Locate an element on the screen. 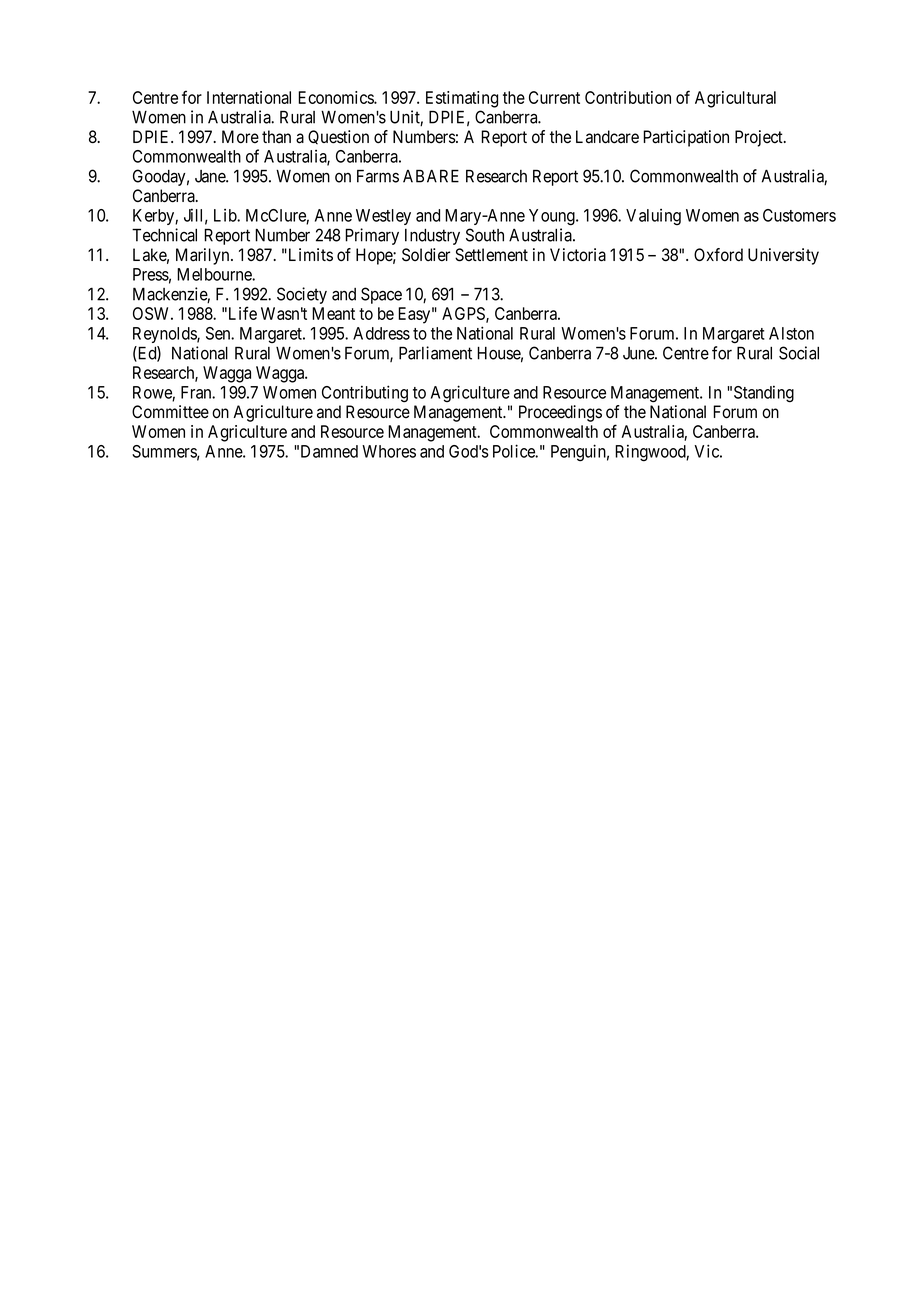 The height and width of the screenshot is (1308, 924). Committee is located at coordinates (170, 412).
